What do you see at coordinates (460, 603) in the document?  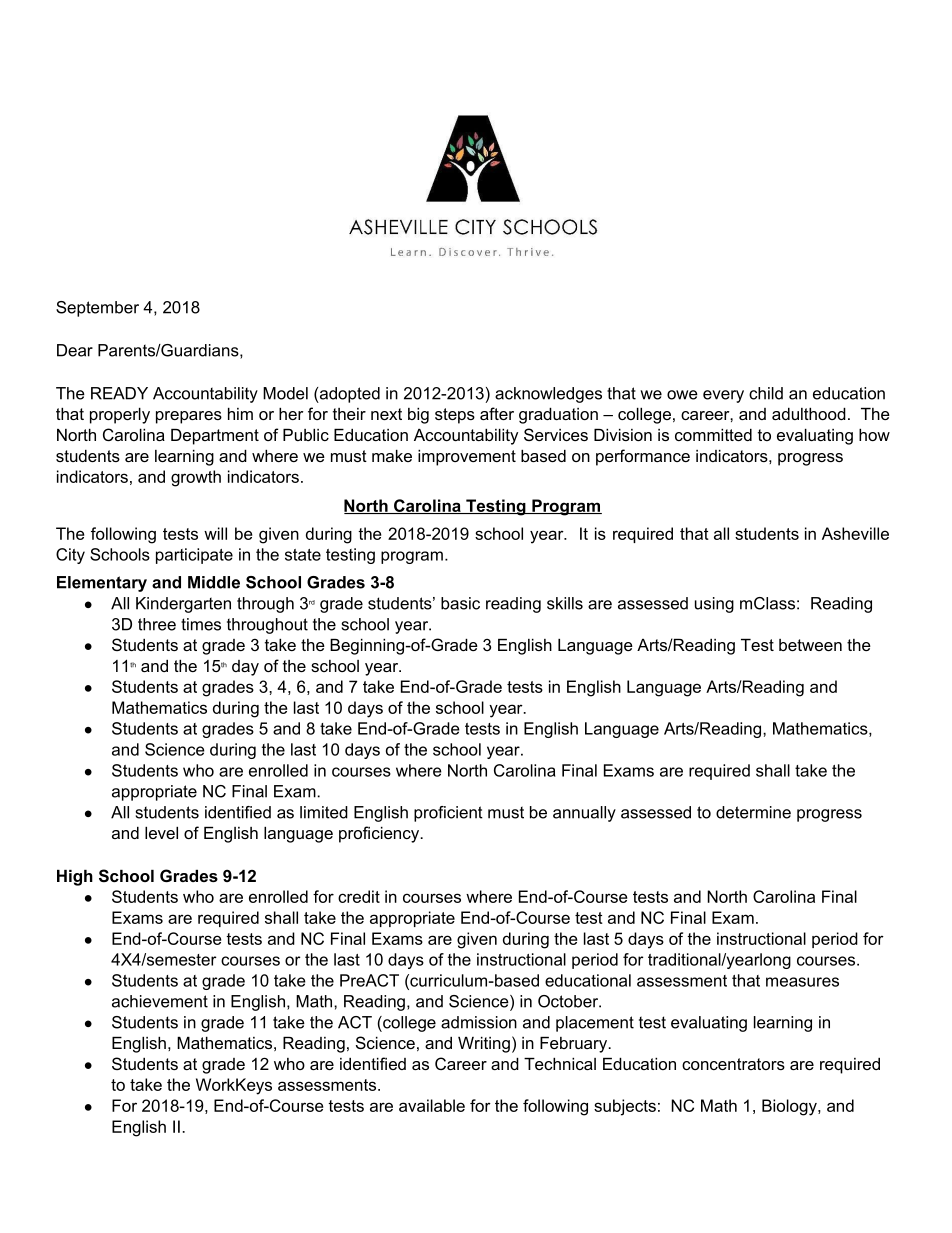 I see `basic` at bounding box center [460, 603].
